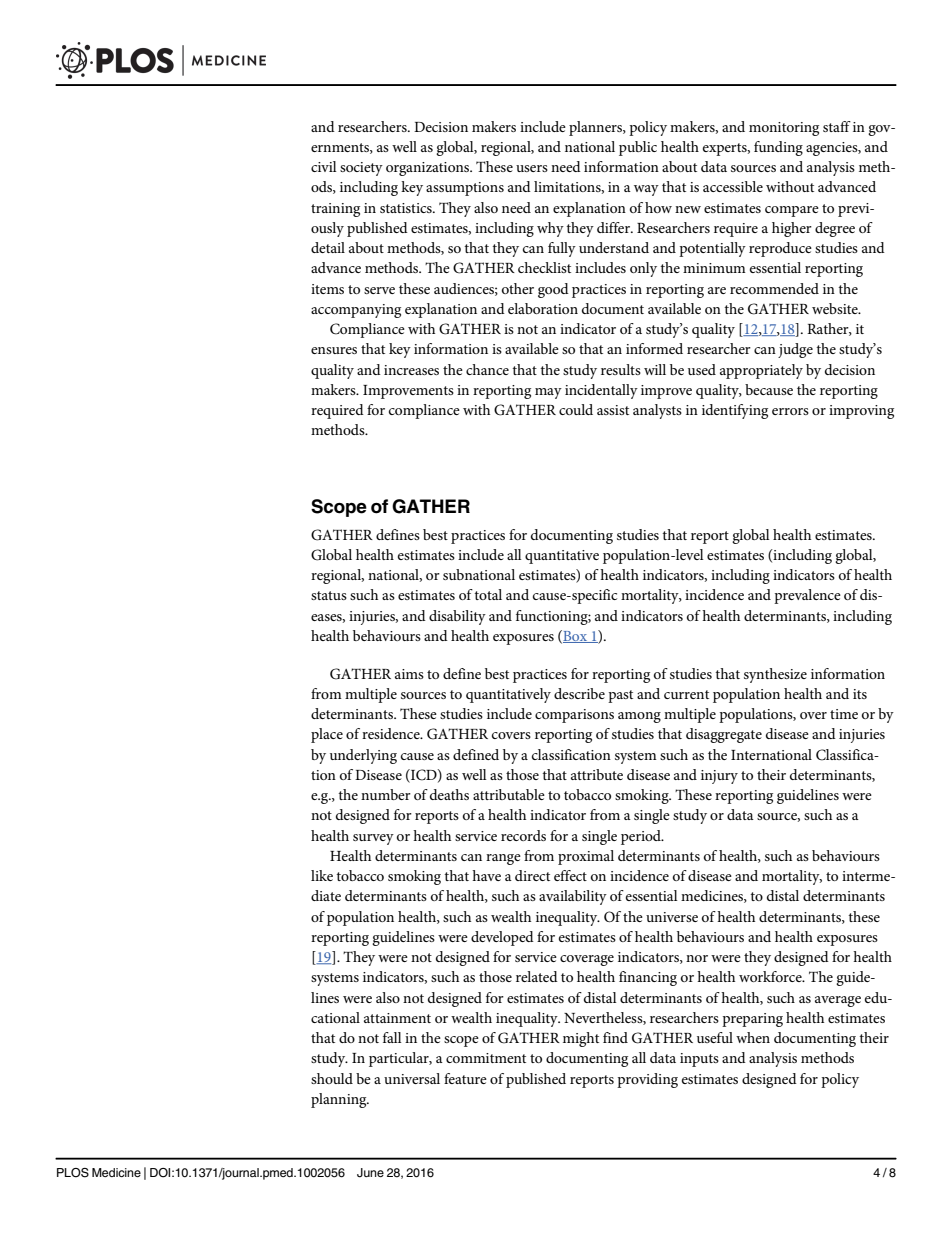 The image size is (952, 1233). What do you see at coordinates (778, 148) in the page?
I see `funding` at bounding box center [778, 148].
